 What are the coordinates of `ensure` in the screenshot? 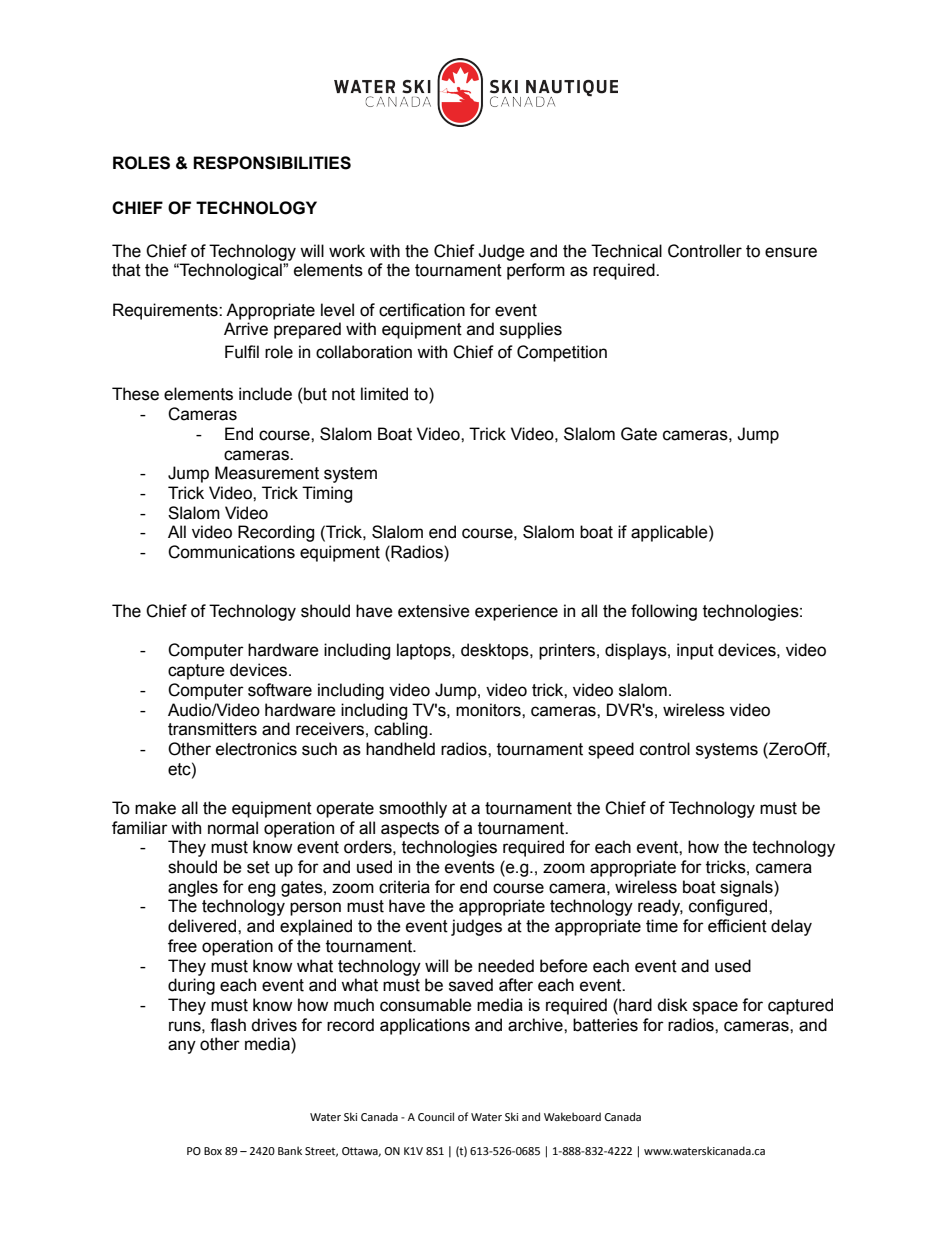 It's located at (791, 252).
